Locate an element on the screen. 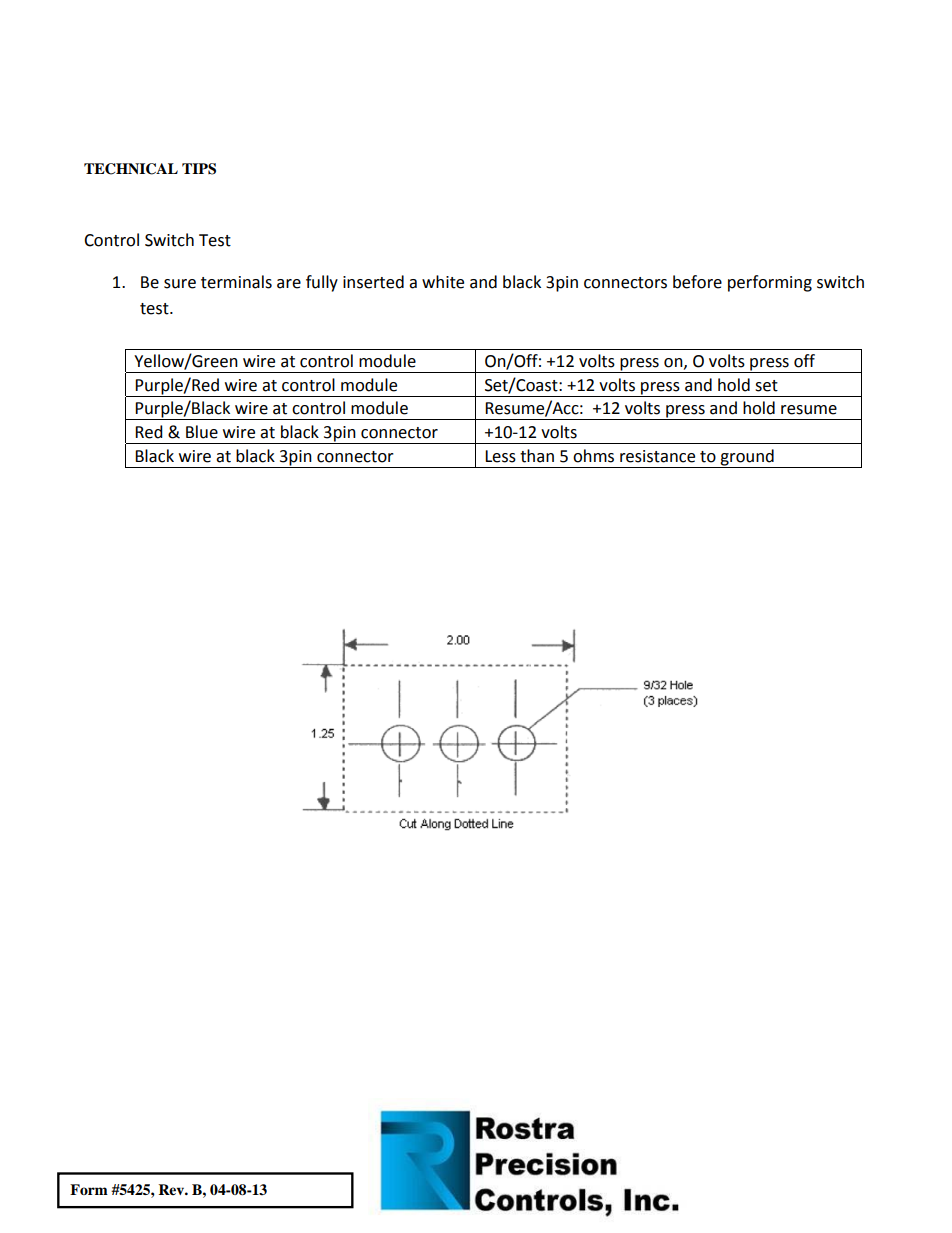  Less is located at coordinates (500, 456).
